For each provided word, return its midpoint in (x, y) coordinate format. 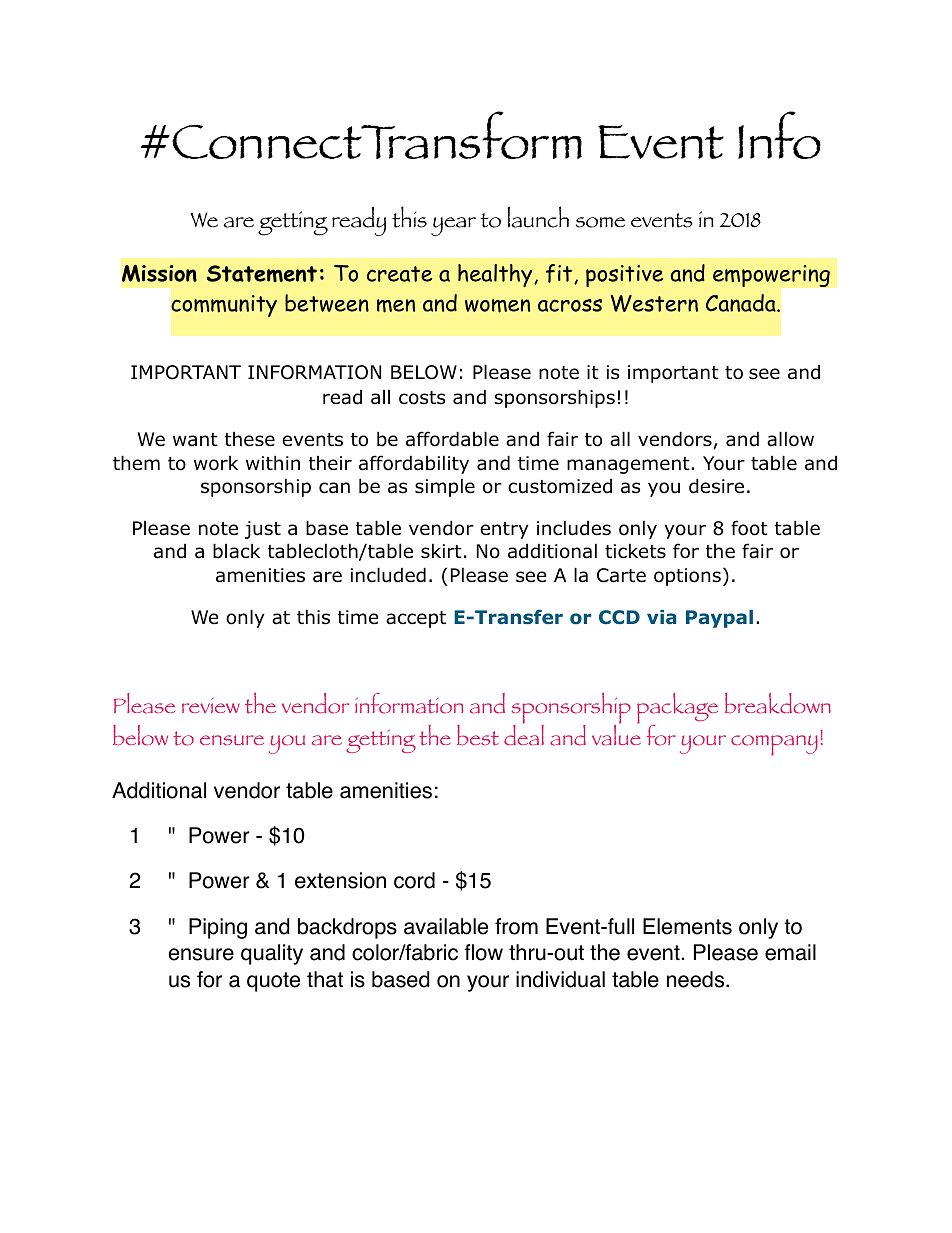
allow (790, 439)
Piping (218, 928)
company (774, 745)
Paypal (719, 619)
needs (697, 979)
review (211, 705)
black (236, 551)
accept (416, 619)
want (195, 440)
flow (483, 952)
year (453, 226)
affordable (452, 439)
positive (624, 276)
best (478, 735)
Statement (262, 273)
